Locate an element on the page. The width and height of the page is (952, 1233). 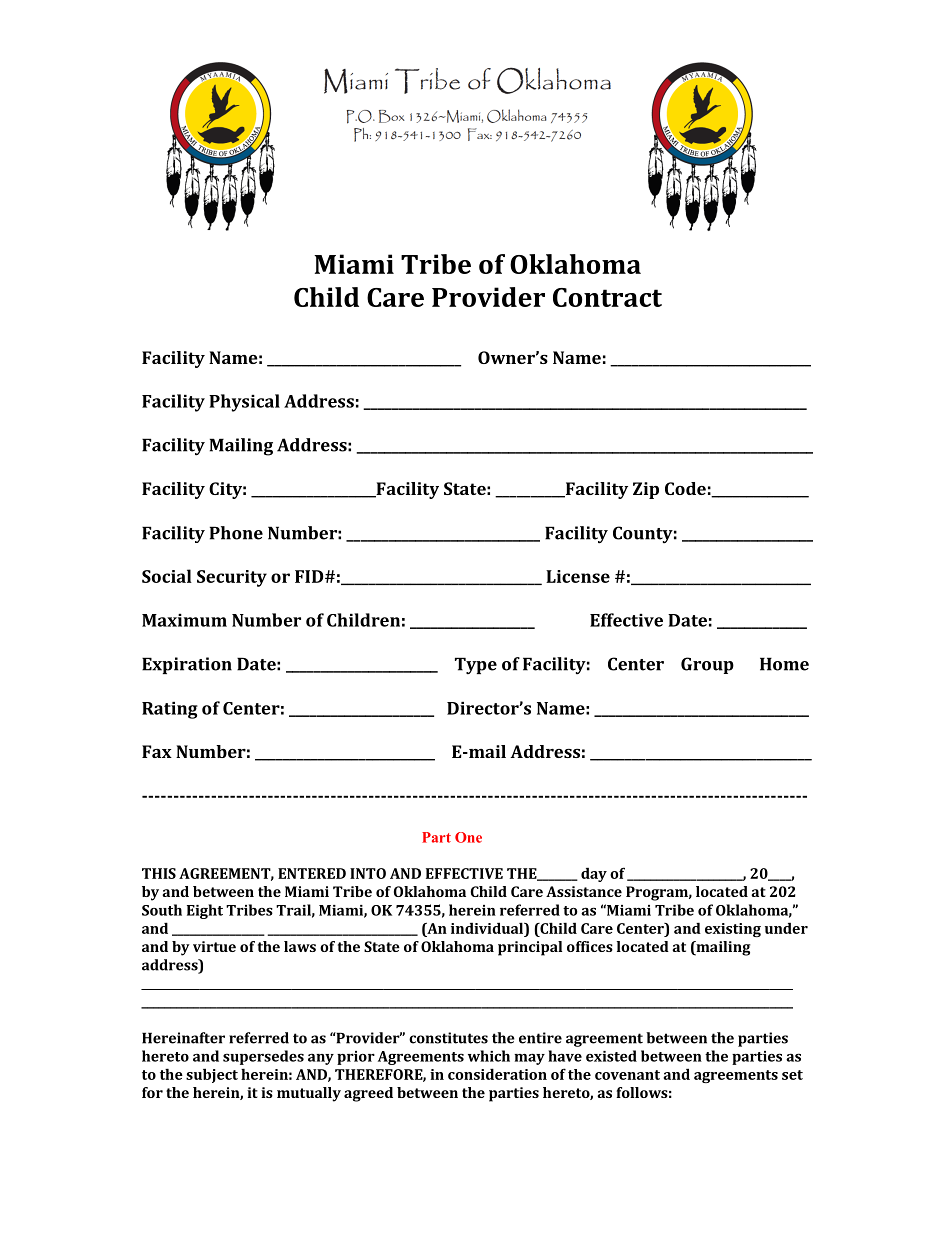
subject is located at coordinates (212, 1075).
